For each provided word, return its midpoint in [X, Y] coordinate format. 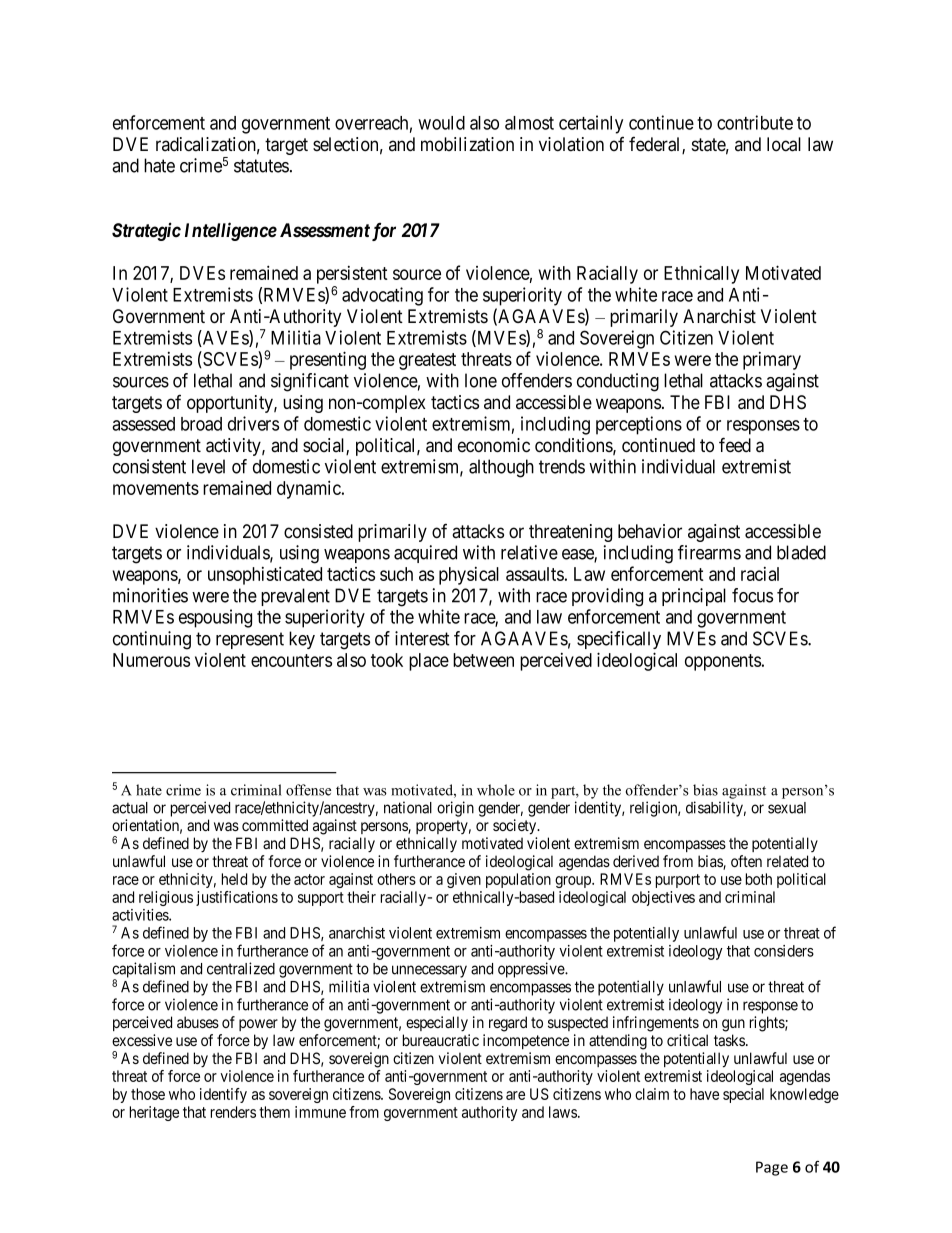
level [208, 466]
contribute [755, 122]
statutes [261, 166]
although [501, 468]
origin [455, 809]
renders [233, 1112]
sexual [787, 808]
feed [735, 445]
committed [275, 825]
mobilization [467, 144]
